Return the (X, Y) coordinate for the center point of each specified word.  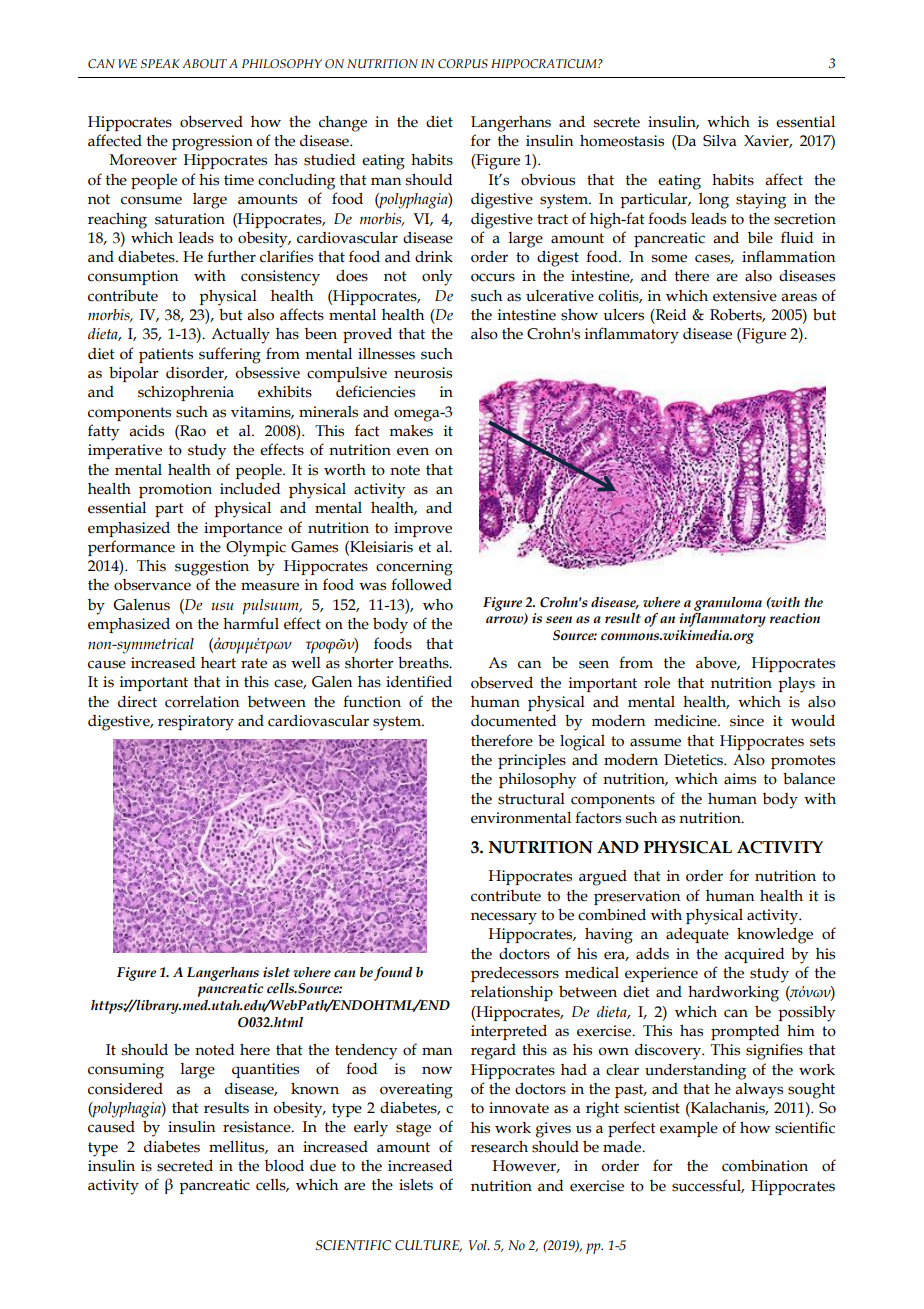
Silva (720, 141)
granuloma (728, 604)
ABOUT (204, 63)
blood (284, 1165)
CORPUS (463, 63)
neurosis (423, 373)
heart (218, 663)
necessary (504, 918)
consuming (126, 1071)
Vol (479, 1245)
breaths (424, 663)
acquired (754, 955)
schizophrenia (186, 393)
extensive (745, 296)
